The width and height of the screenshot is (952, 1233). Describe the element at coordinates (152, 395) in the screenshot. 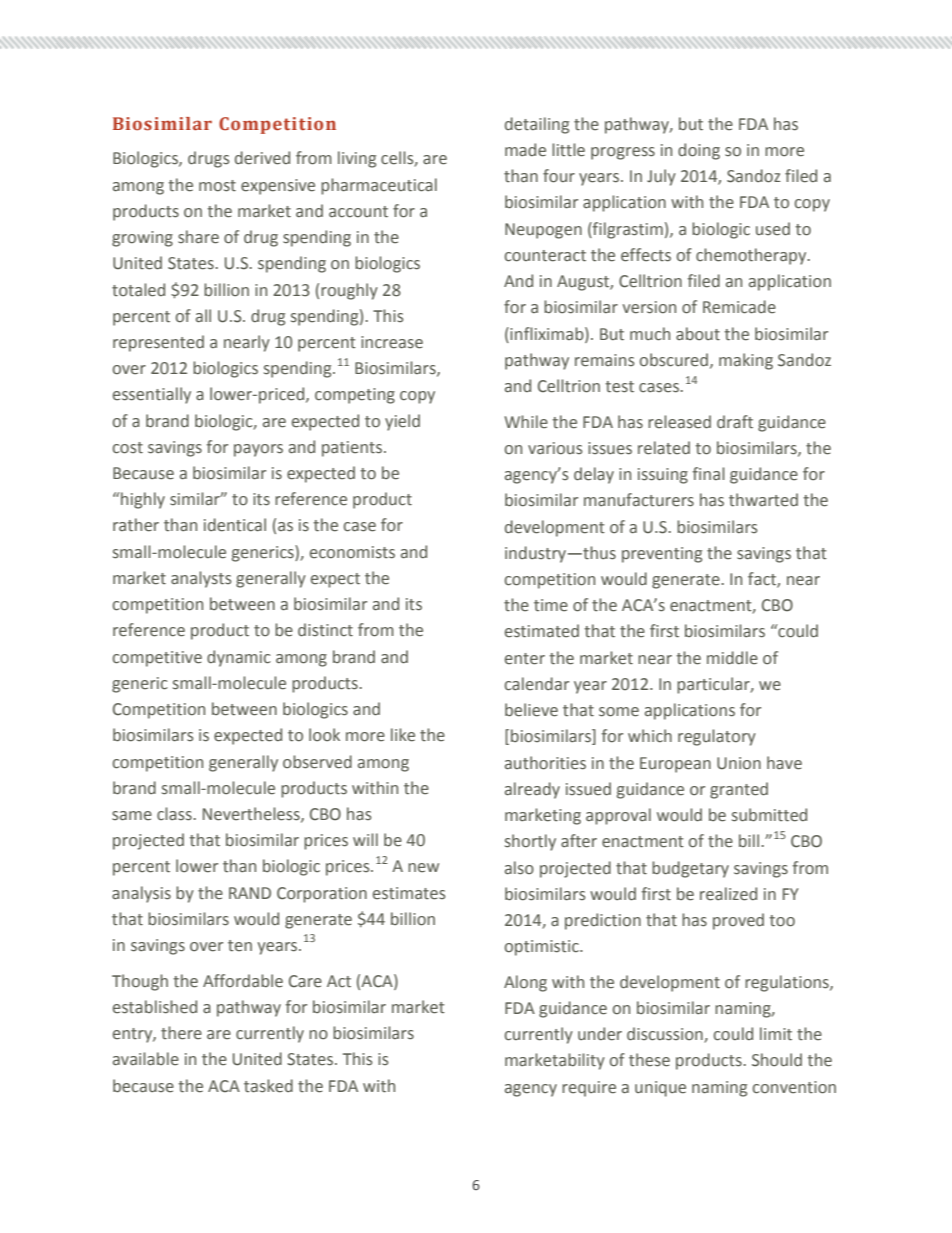

I see `essentially` at that location.
